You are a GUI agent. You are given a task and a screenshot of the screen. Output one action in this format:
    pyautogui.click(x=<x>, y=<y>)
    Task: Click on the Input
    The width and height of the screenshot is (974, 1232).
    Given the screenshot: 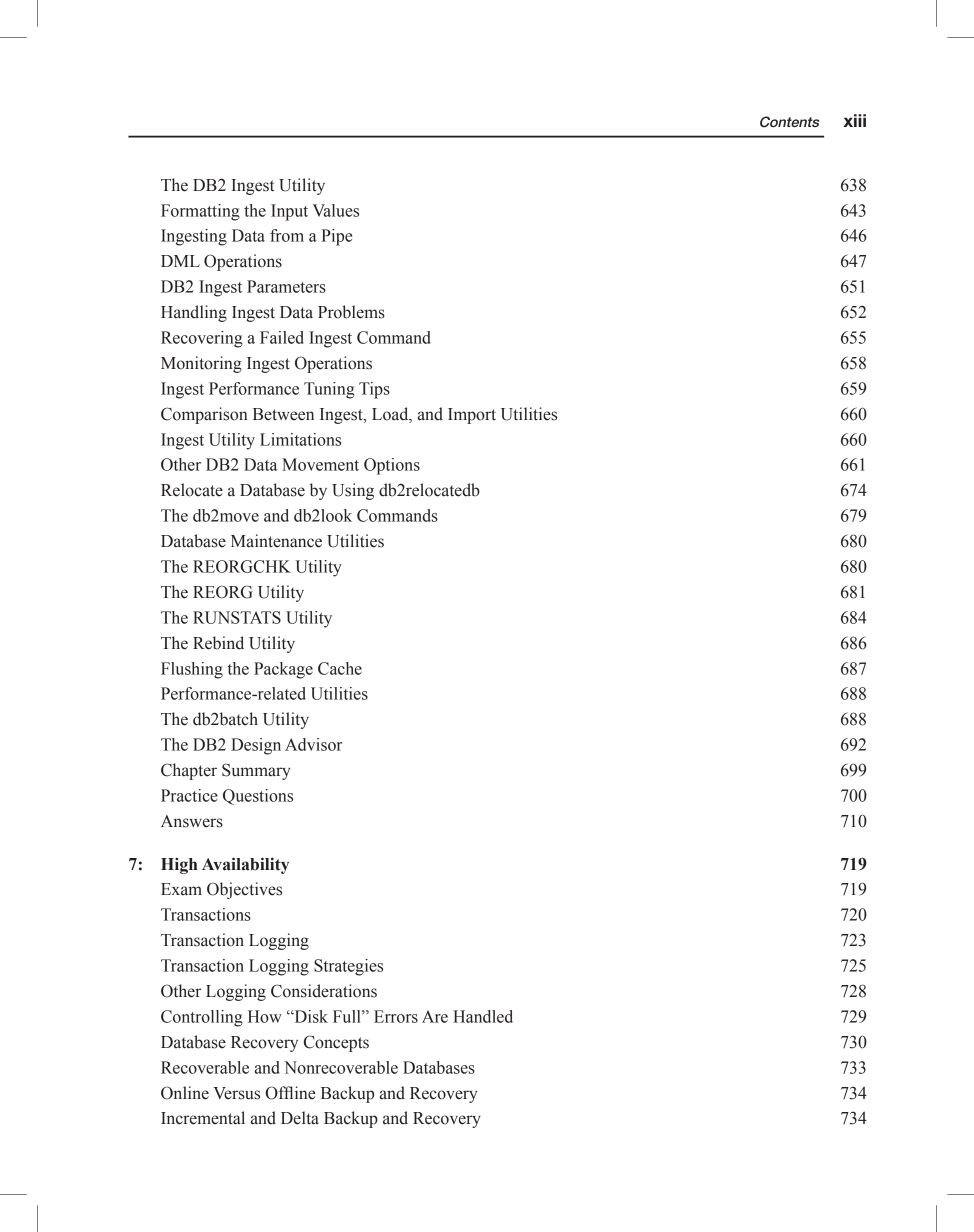 What is the action you would take?
    pyautogui.click(x=289, y=212)
